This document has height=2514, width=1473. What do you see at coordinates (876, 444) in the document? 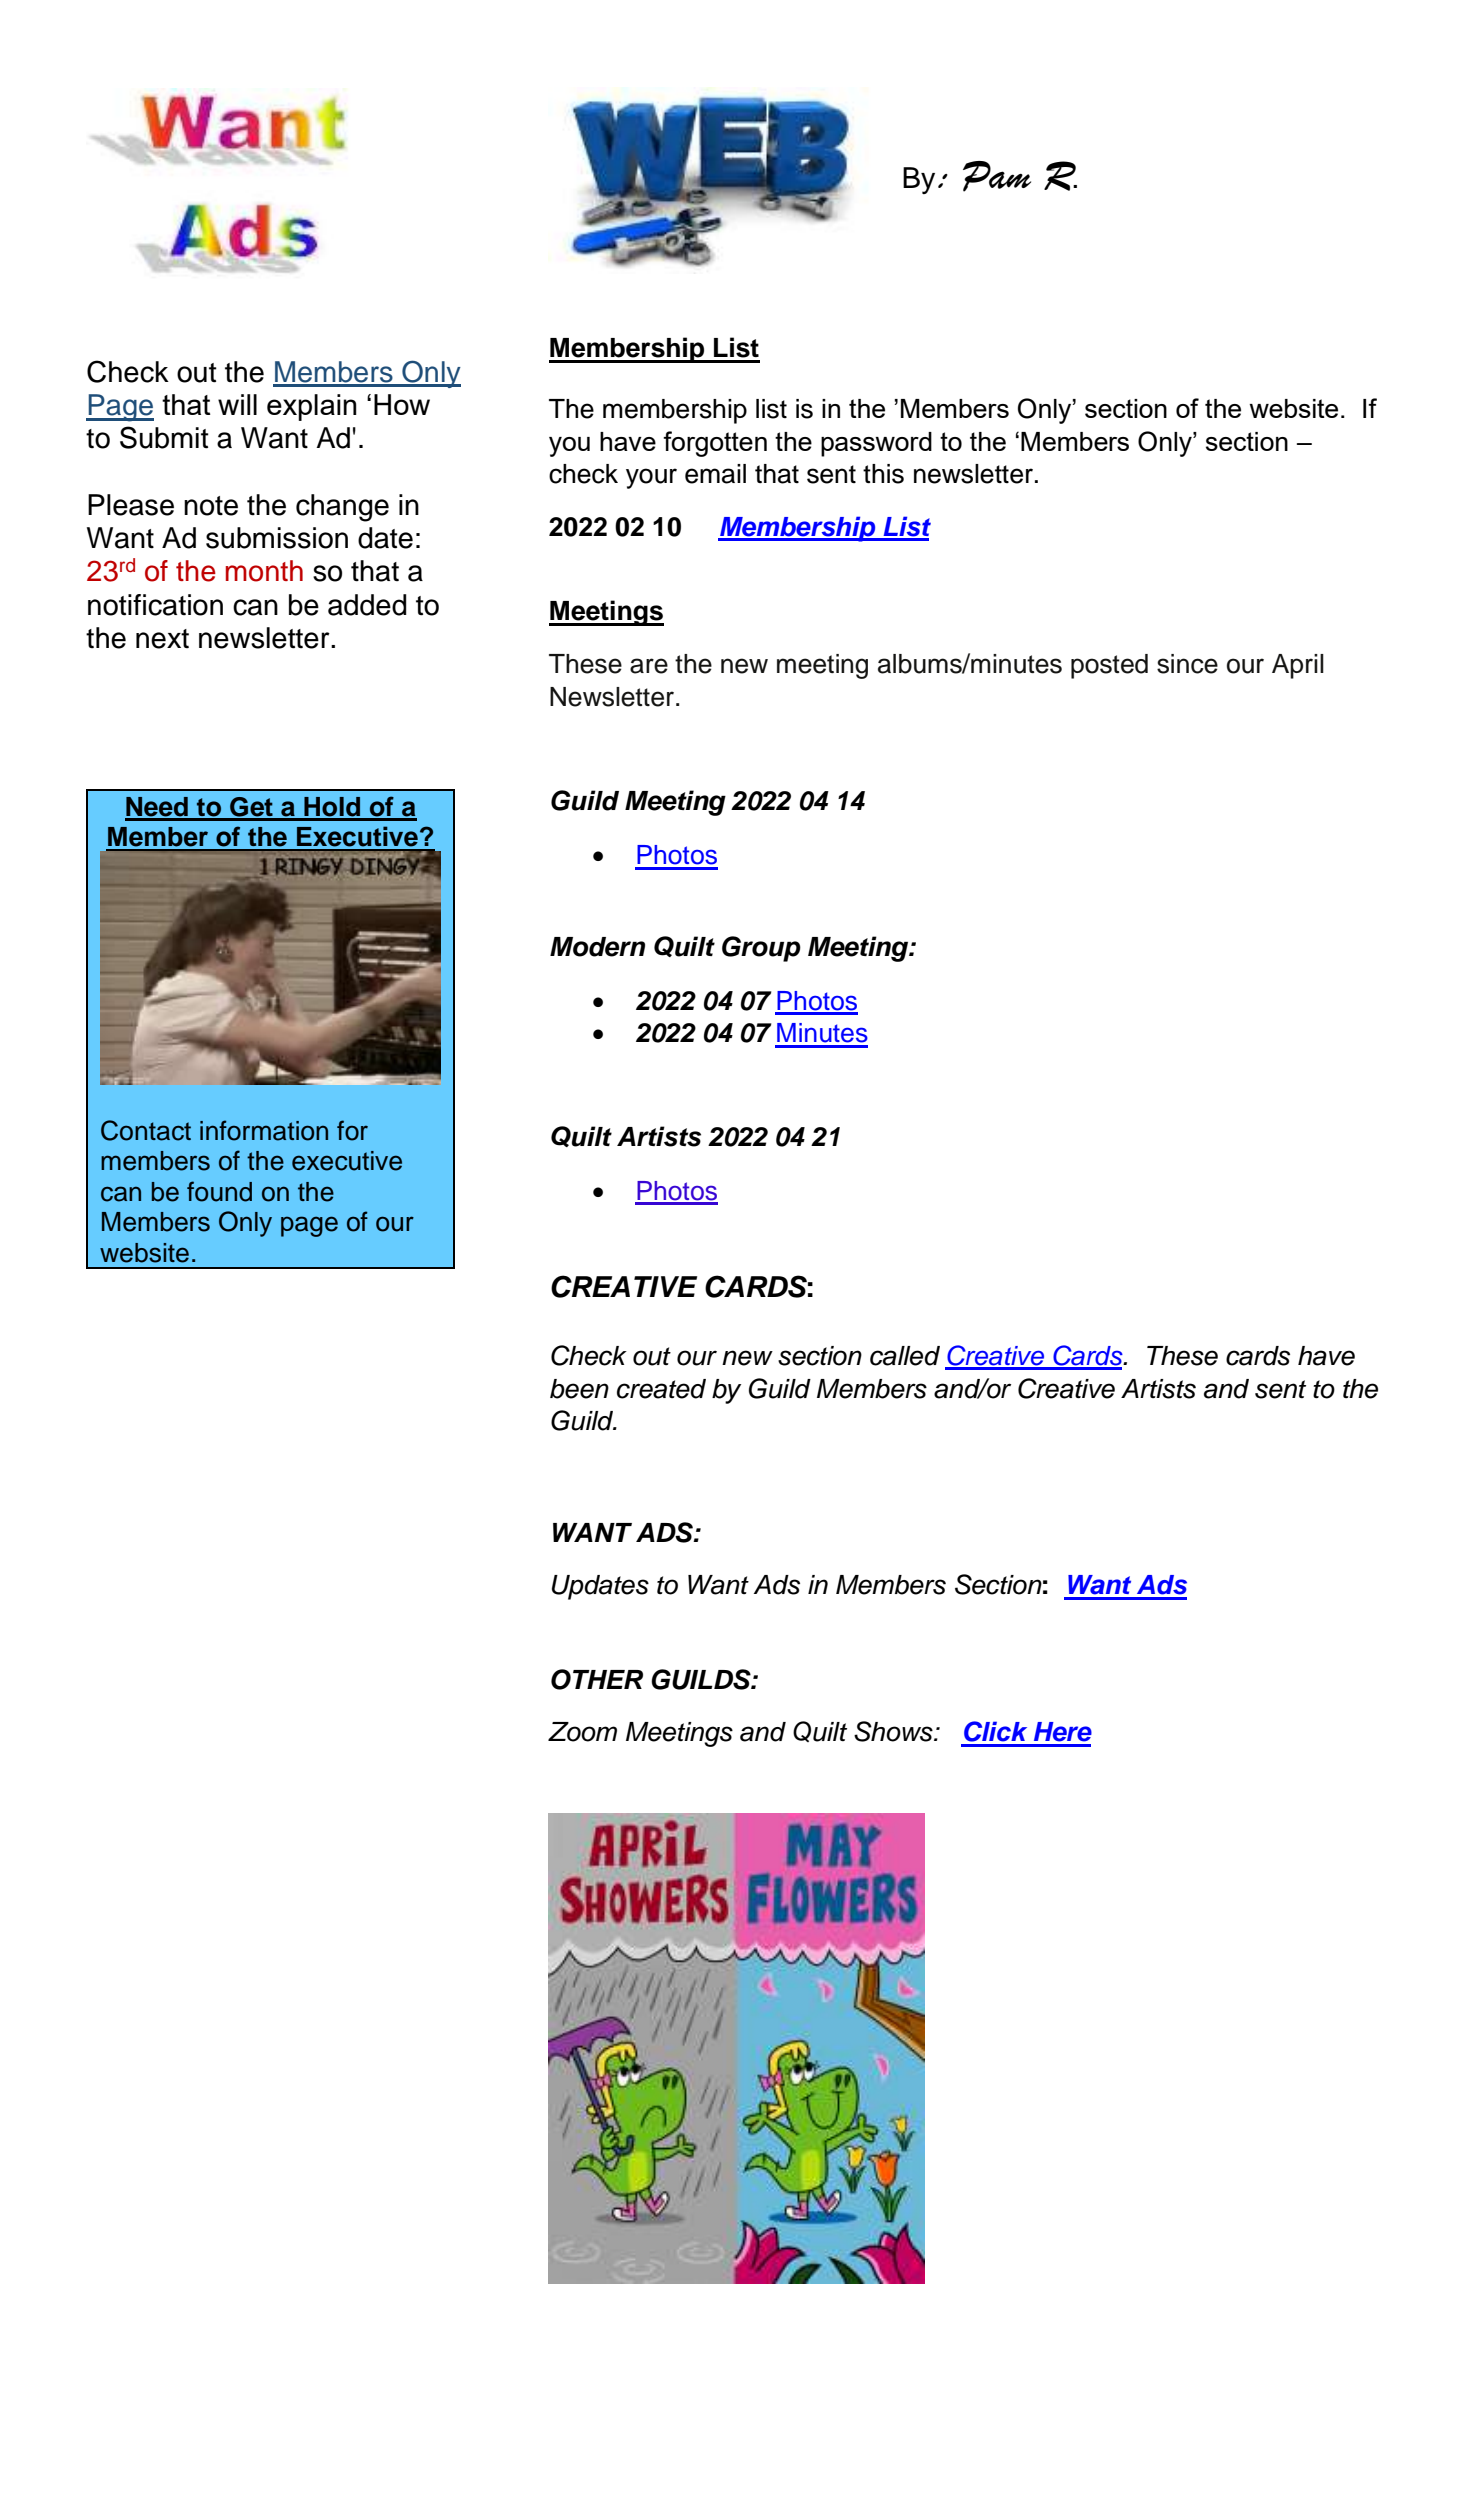
I see `password` at bounding box center [876, 444].
